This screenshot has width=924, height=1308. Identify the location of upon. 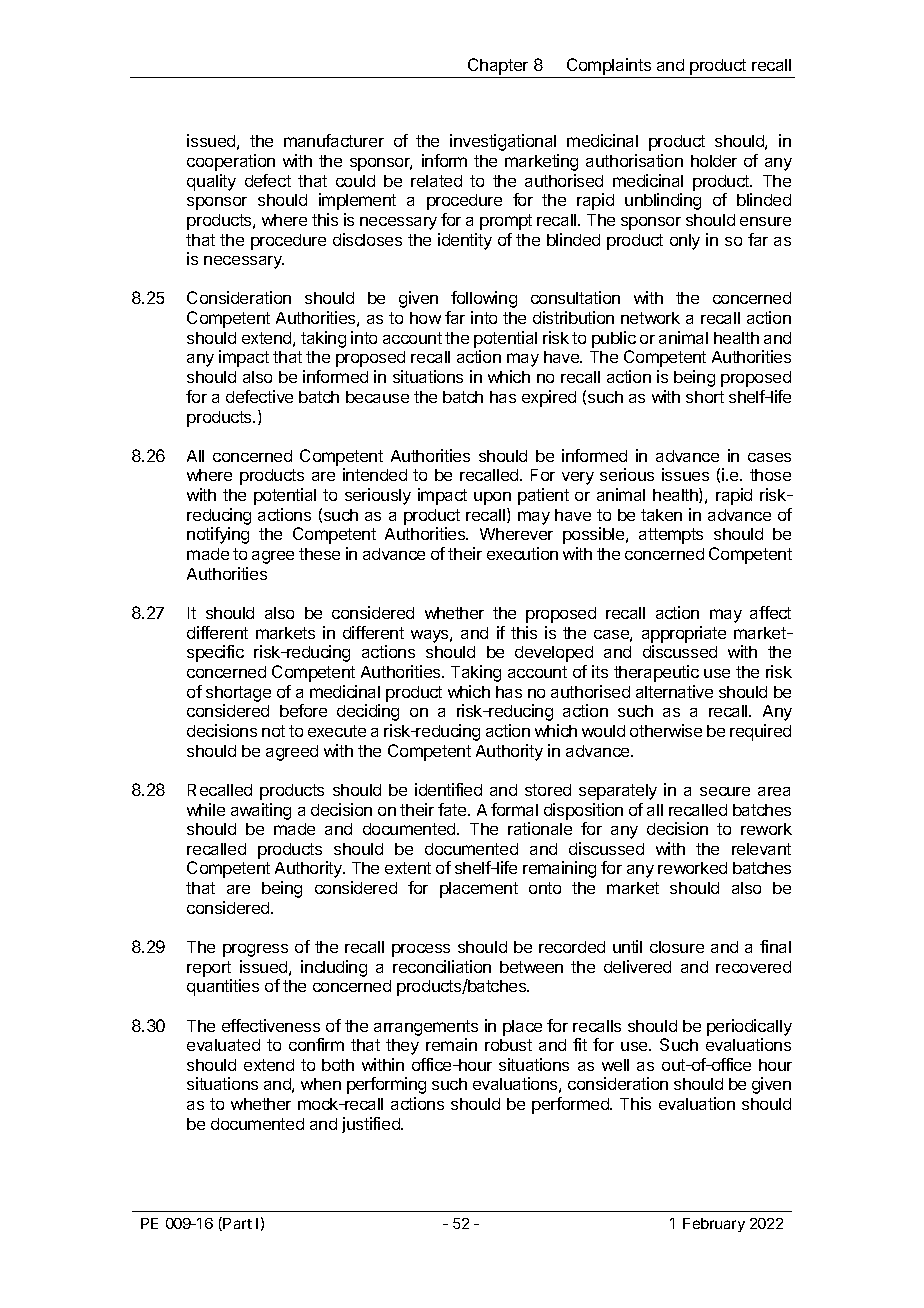
(492, 498).
